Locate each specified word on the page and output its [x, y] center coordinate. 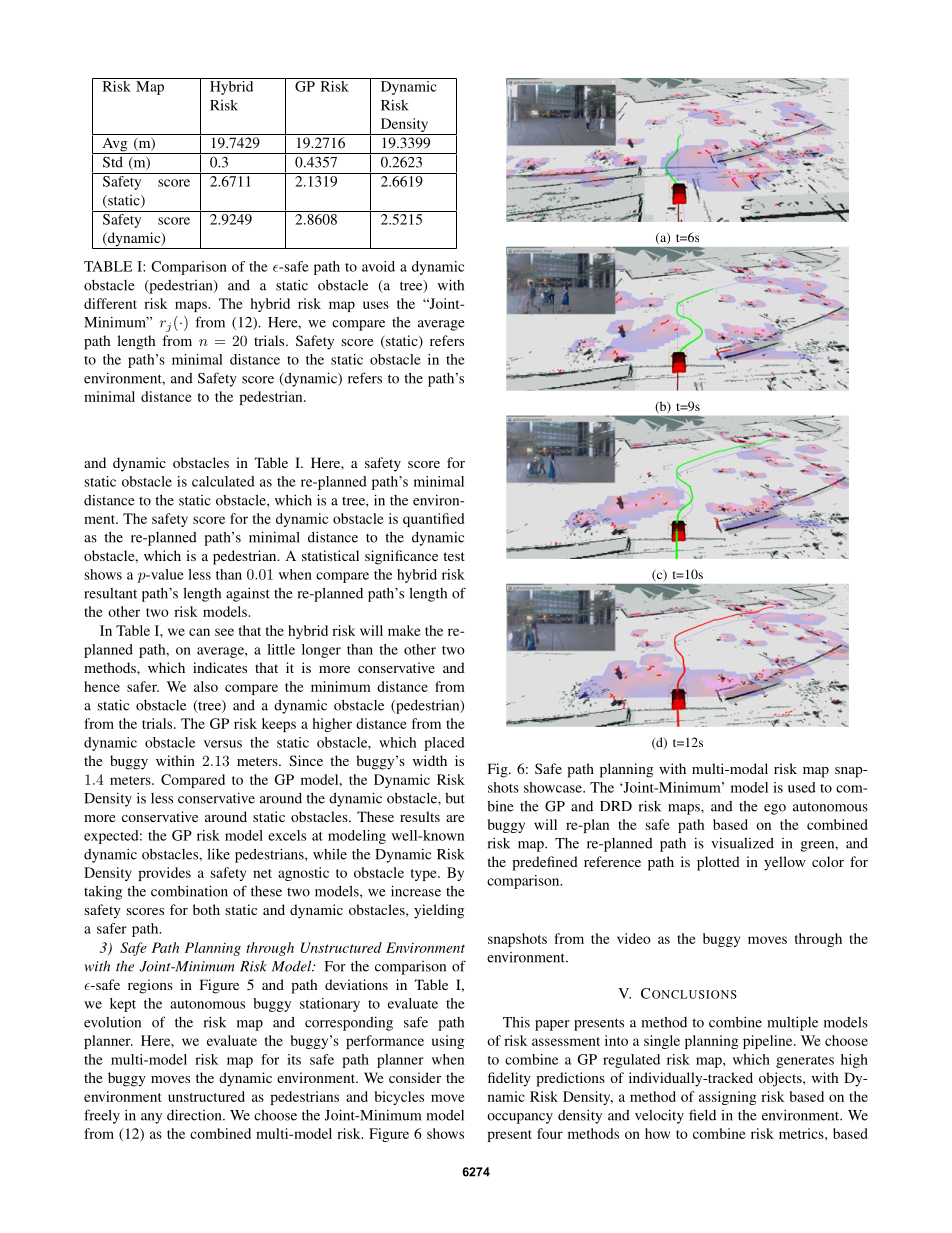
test [454, 556]
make [404, 630]
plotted [718, 863]
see [224, 632]
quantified [433, 520]
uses [376, 305]
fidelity [509, 1079]
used [802, 787]
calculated [223, 481]
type [425, 875]
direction [195, 1115]
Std [113, 162]
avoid [378, 266]
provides [164, 874]
